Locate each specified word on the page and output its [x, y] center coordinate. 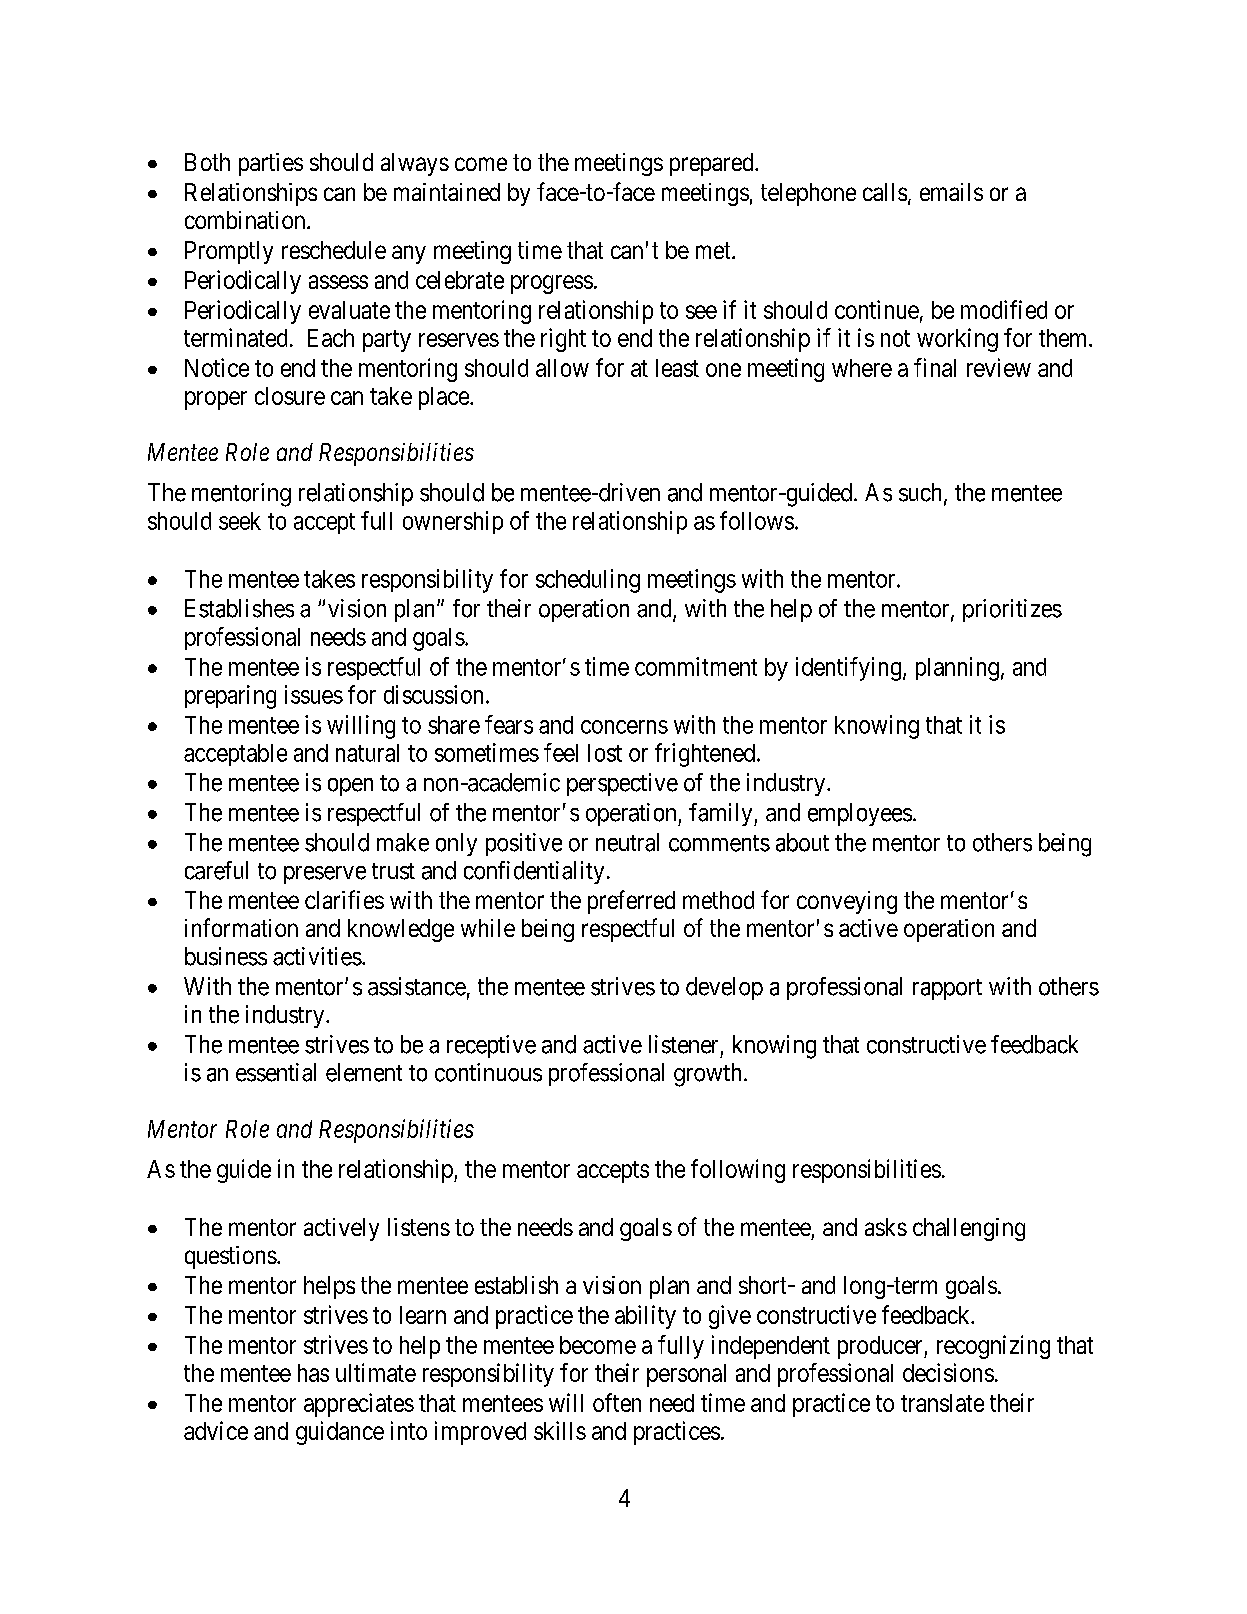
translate [942, 1403]
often [617, 1402]
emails [951, 192]
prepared [713, 164]
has [313, 1373]
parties [271, 164]
